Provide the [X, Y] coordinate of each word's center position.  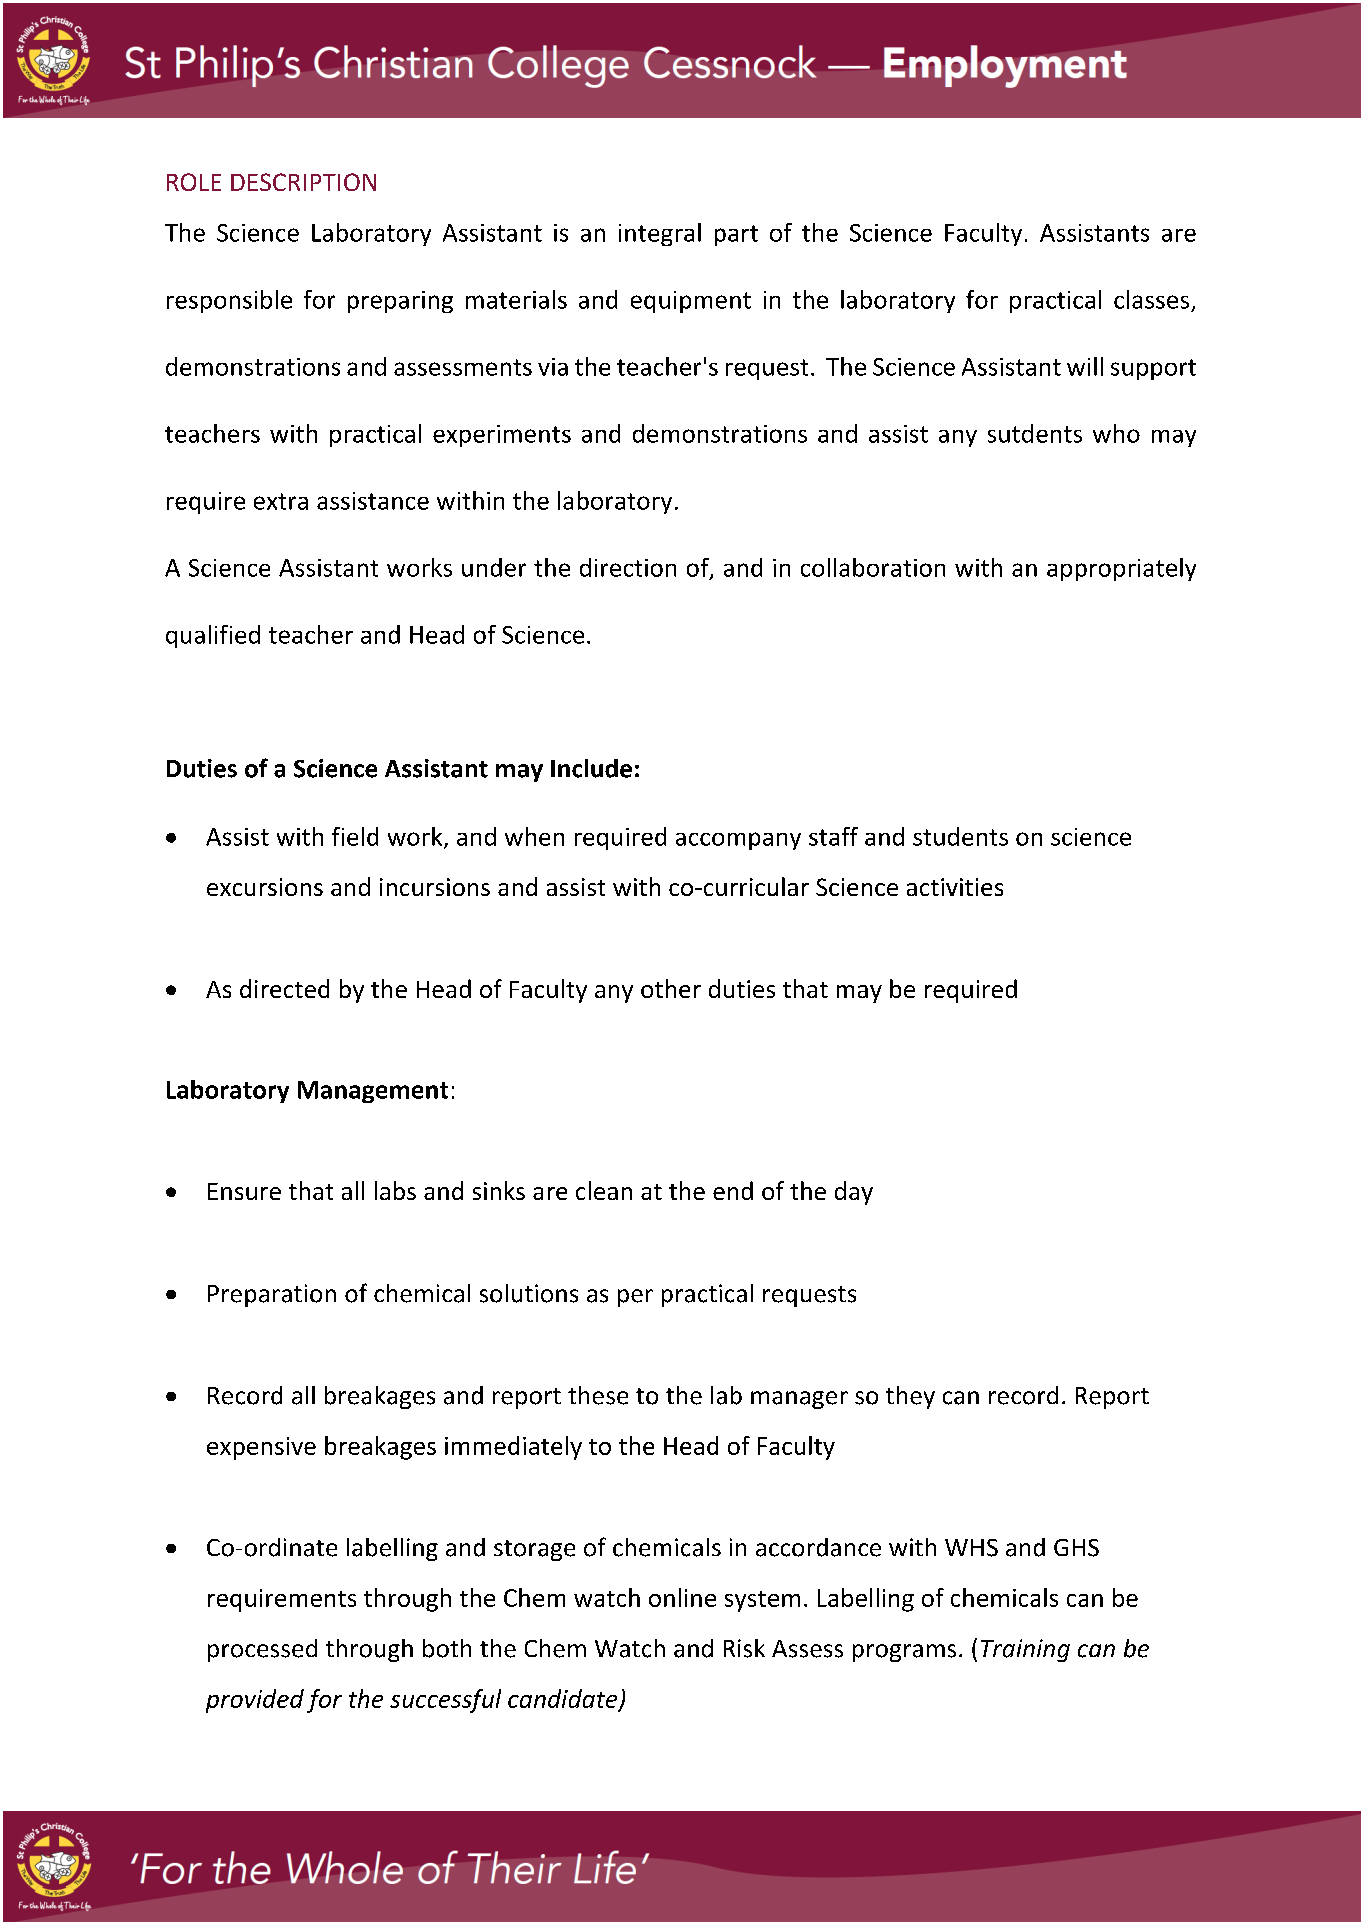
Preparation [272, 1295]
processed [262, 1650]
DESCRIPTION [303, 182]
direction [628, 567]
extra [281, 501]
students [960, 836]
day [854, 1193]
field [355, 836]
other [671, 988]
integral [660, 234]
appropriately [1121, 569]
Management [373, 1092]
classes [1151, 299]
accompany [738, 841]
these [598, 1395]
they [910, 1397]
